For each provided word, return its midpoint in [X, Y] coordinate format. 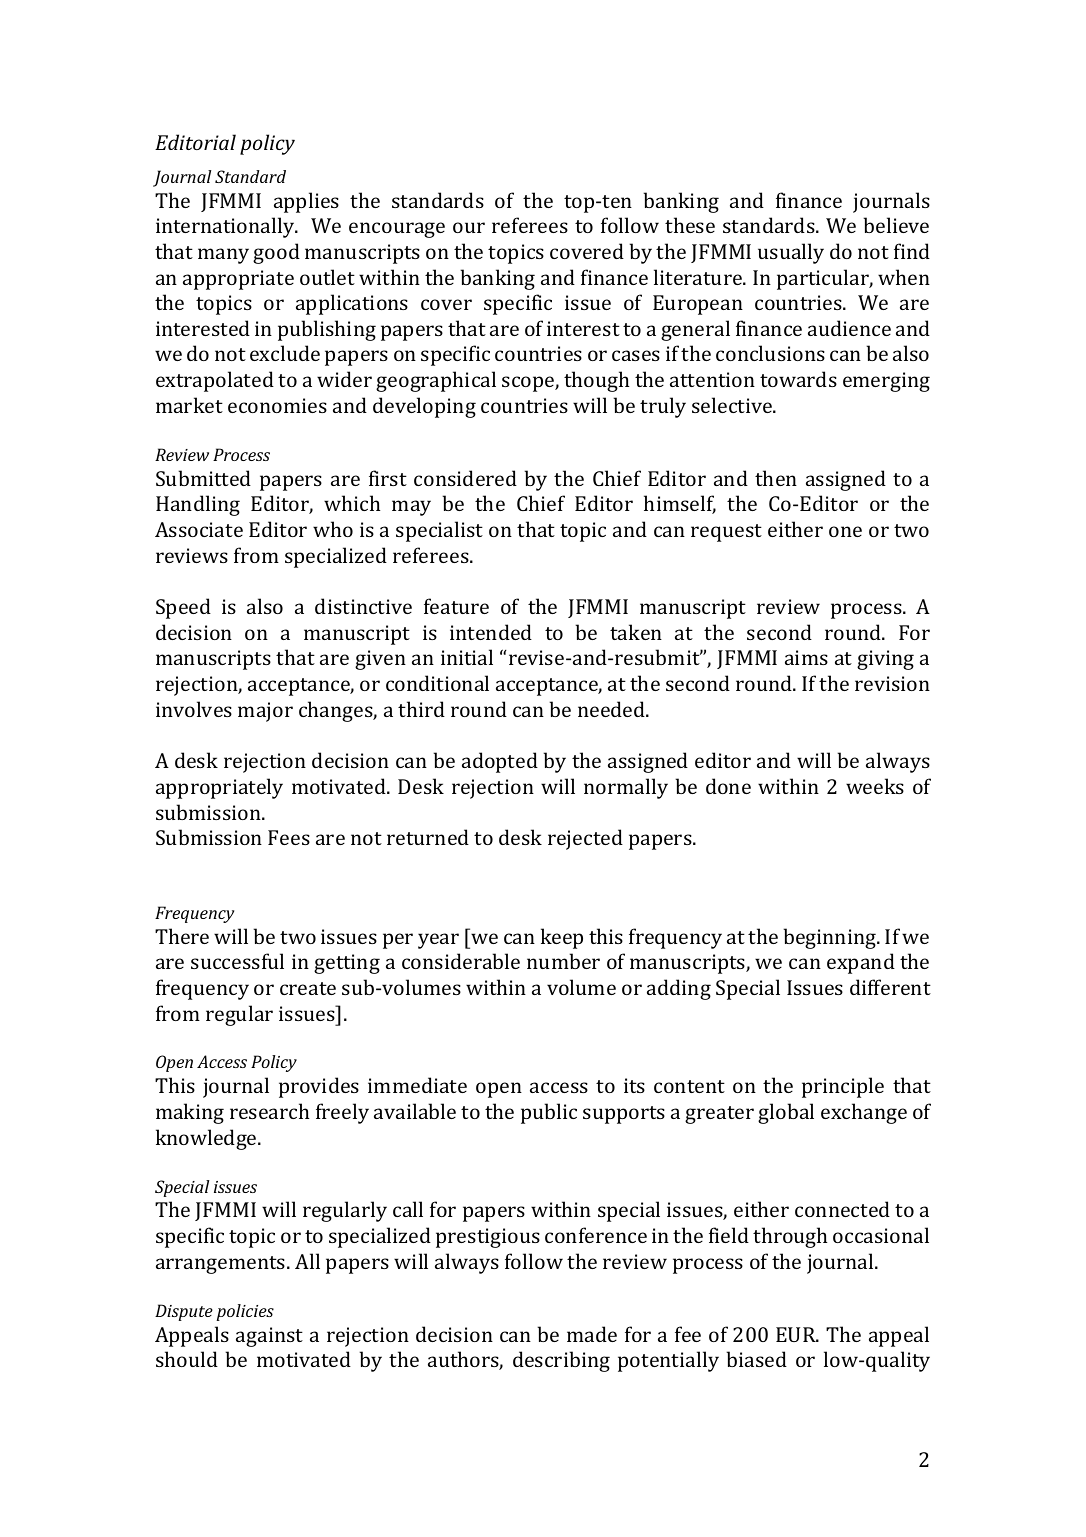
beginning [831, 938]
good [276, 253]
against [269, 1337]
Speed [183, 608]
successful [237, 961]
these [690, 225]
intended [491, 632]
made [592, 1334]
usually [791, 253]
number [563, 961]
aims [806, 657]
